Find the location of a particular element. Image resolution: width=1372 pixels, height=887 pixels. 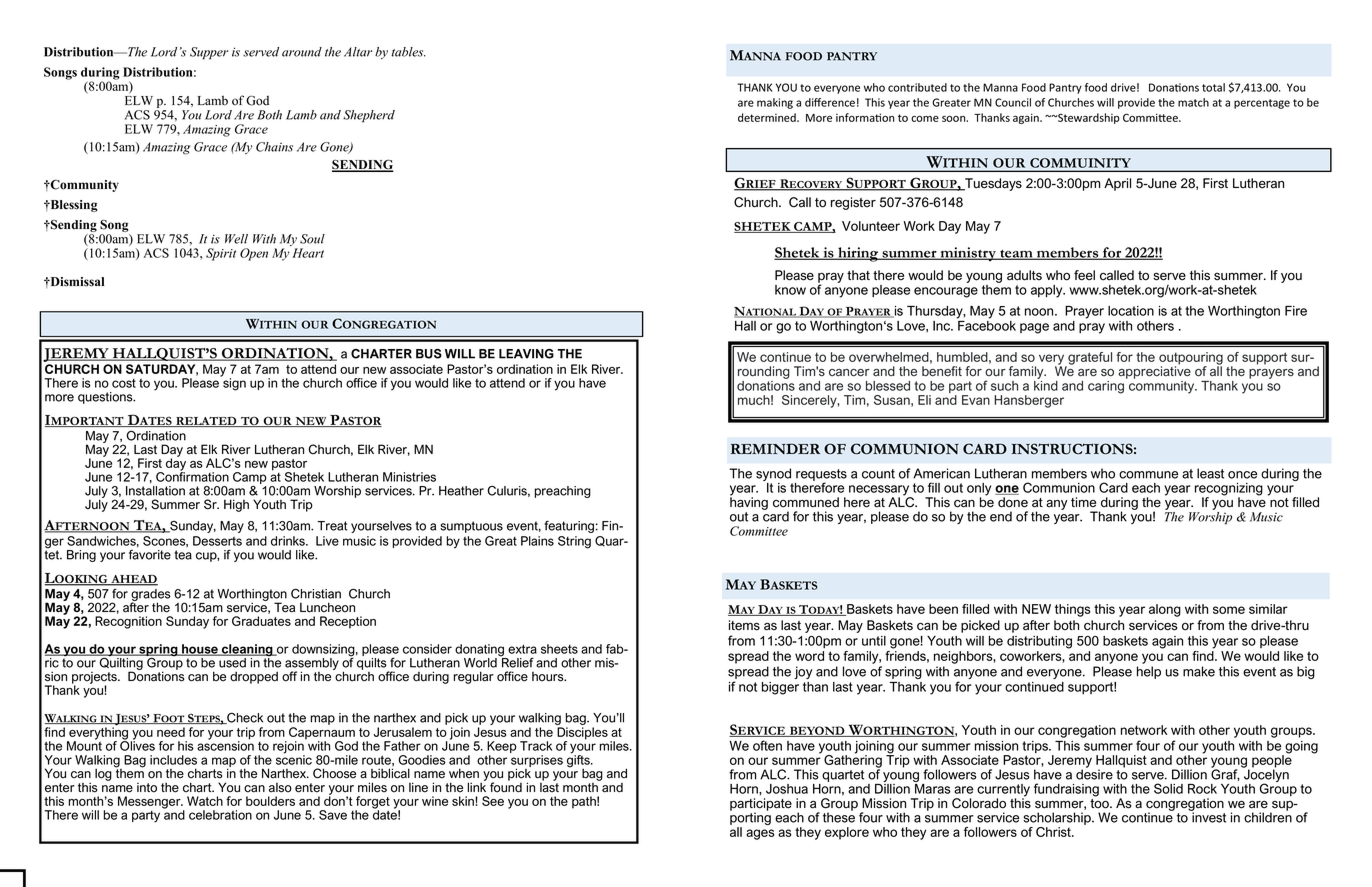

celebration is located at coordinates (220, 815).
